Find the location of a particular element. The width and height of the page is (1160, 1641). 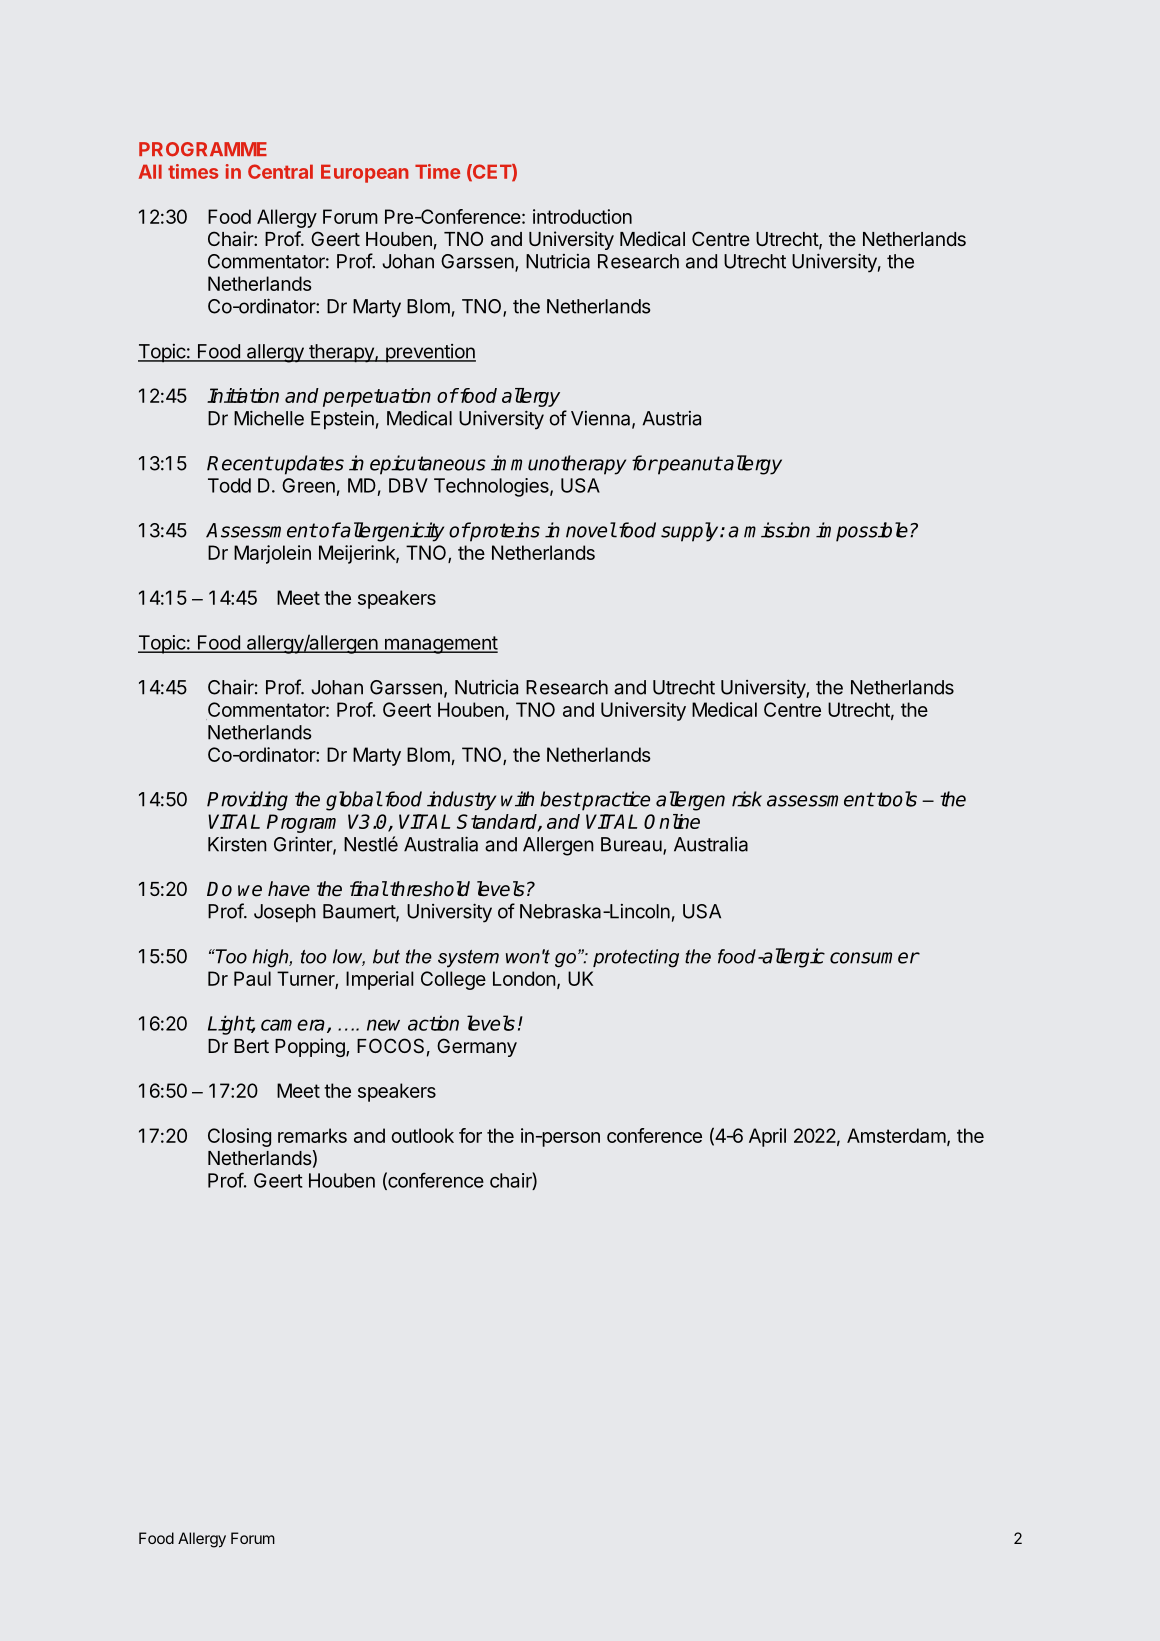

with is located at coordinates (517, 799).
